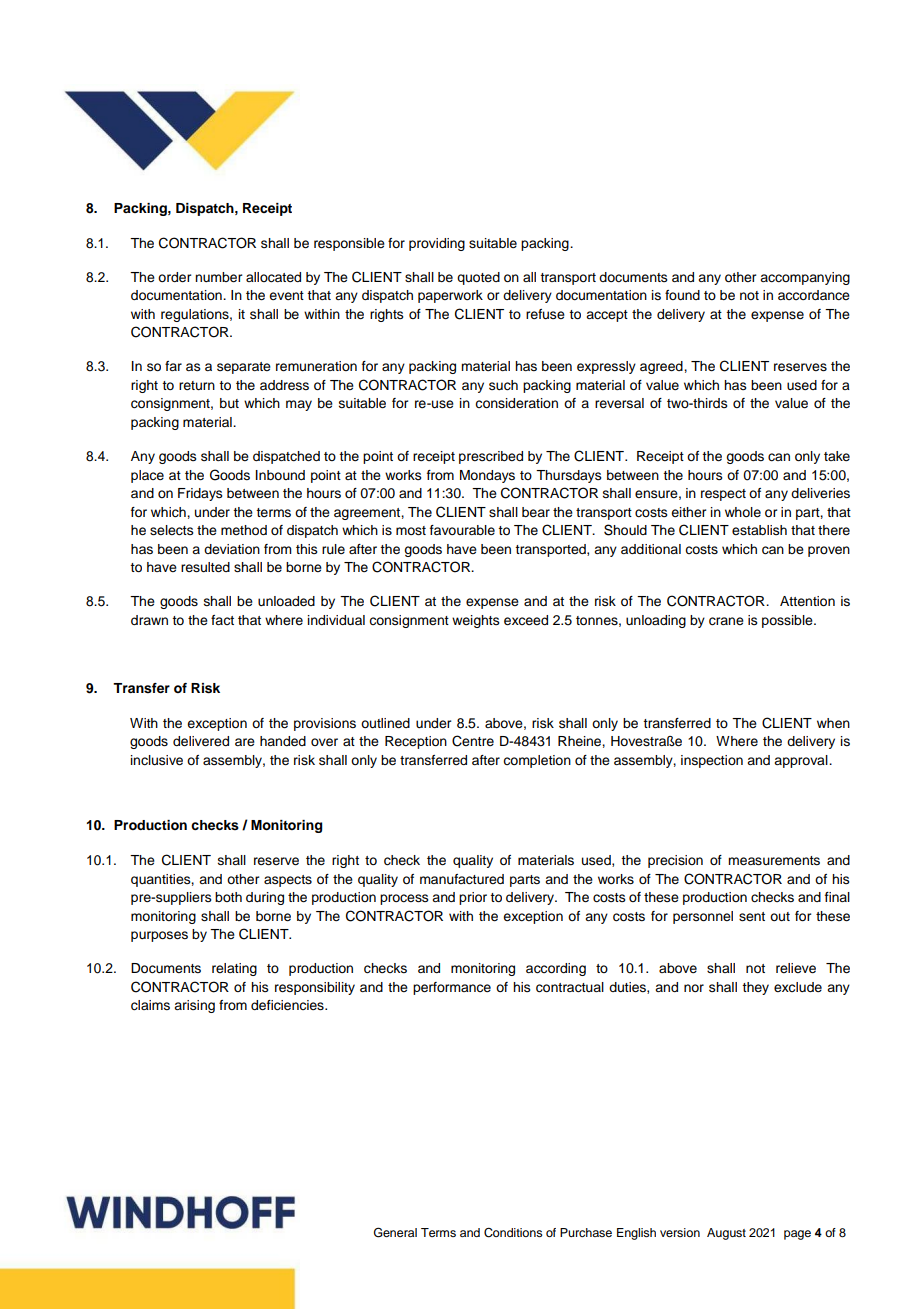 Image resolution: width=924 pixels, height=1309 pixels. Describe the element at coordinates (805, 278) in the screenshot. I see `accompanying` at that location.
